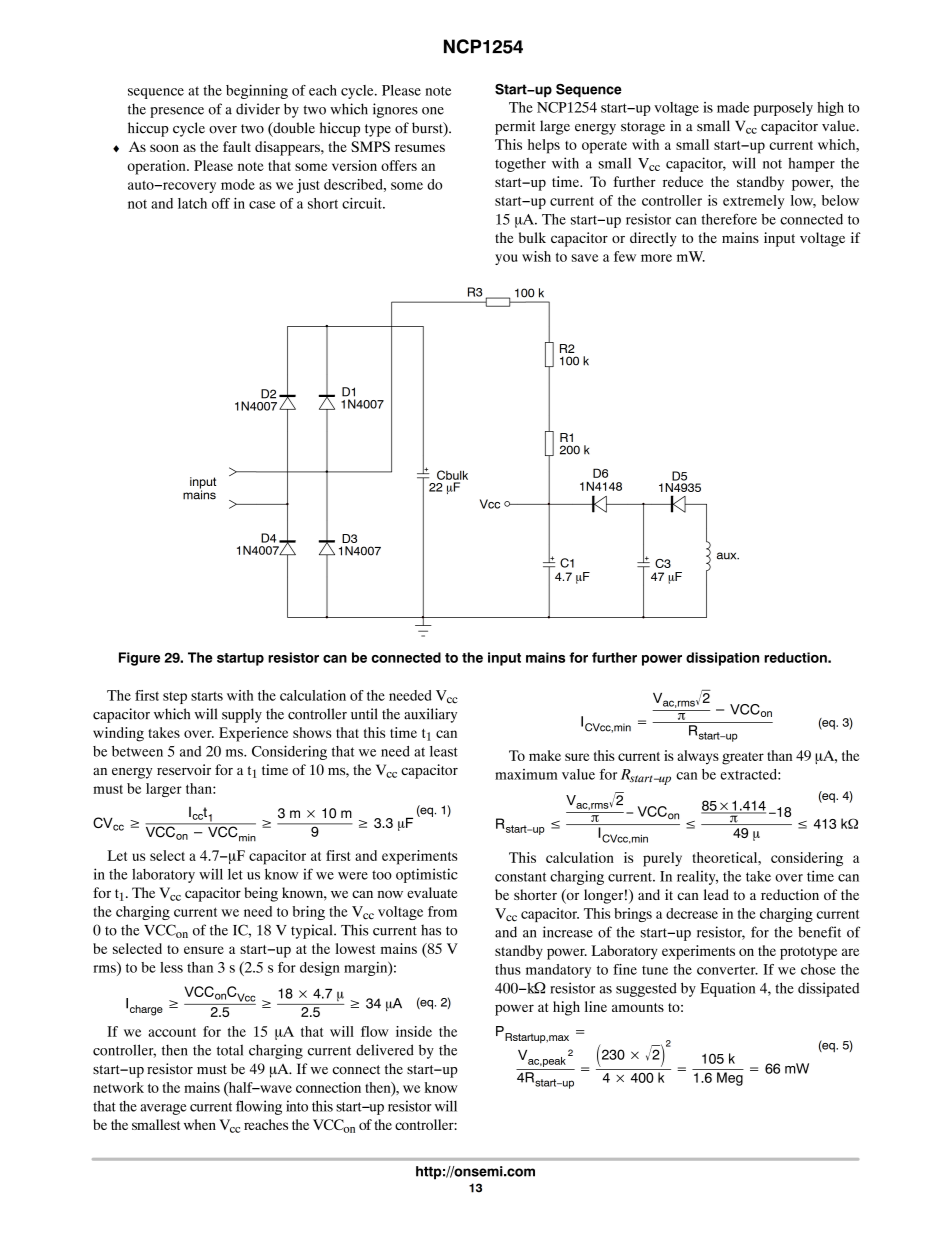 The image size is (952, 1233). Describe the element at coordinates (730, 1079) in the image. I see `Meg` at that location.
